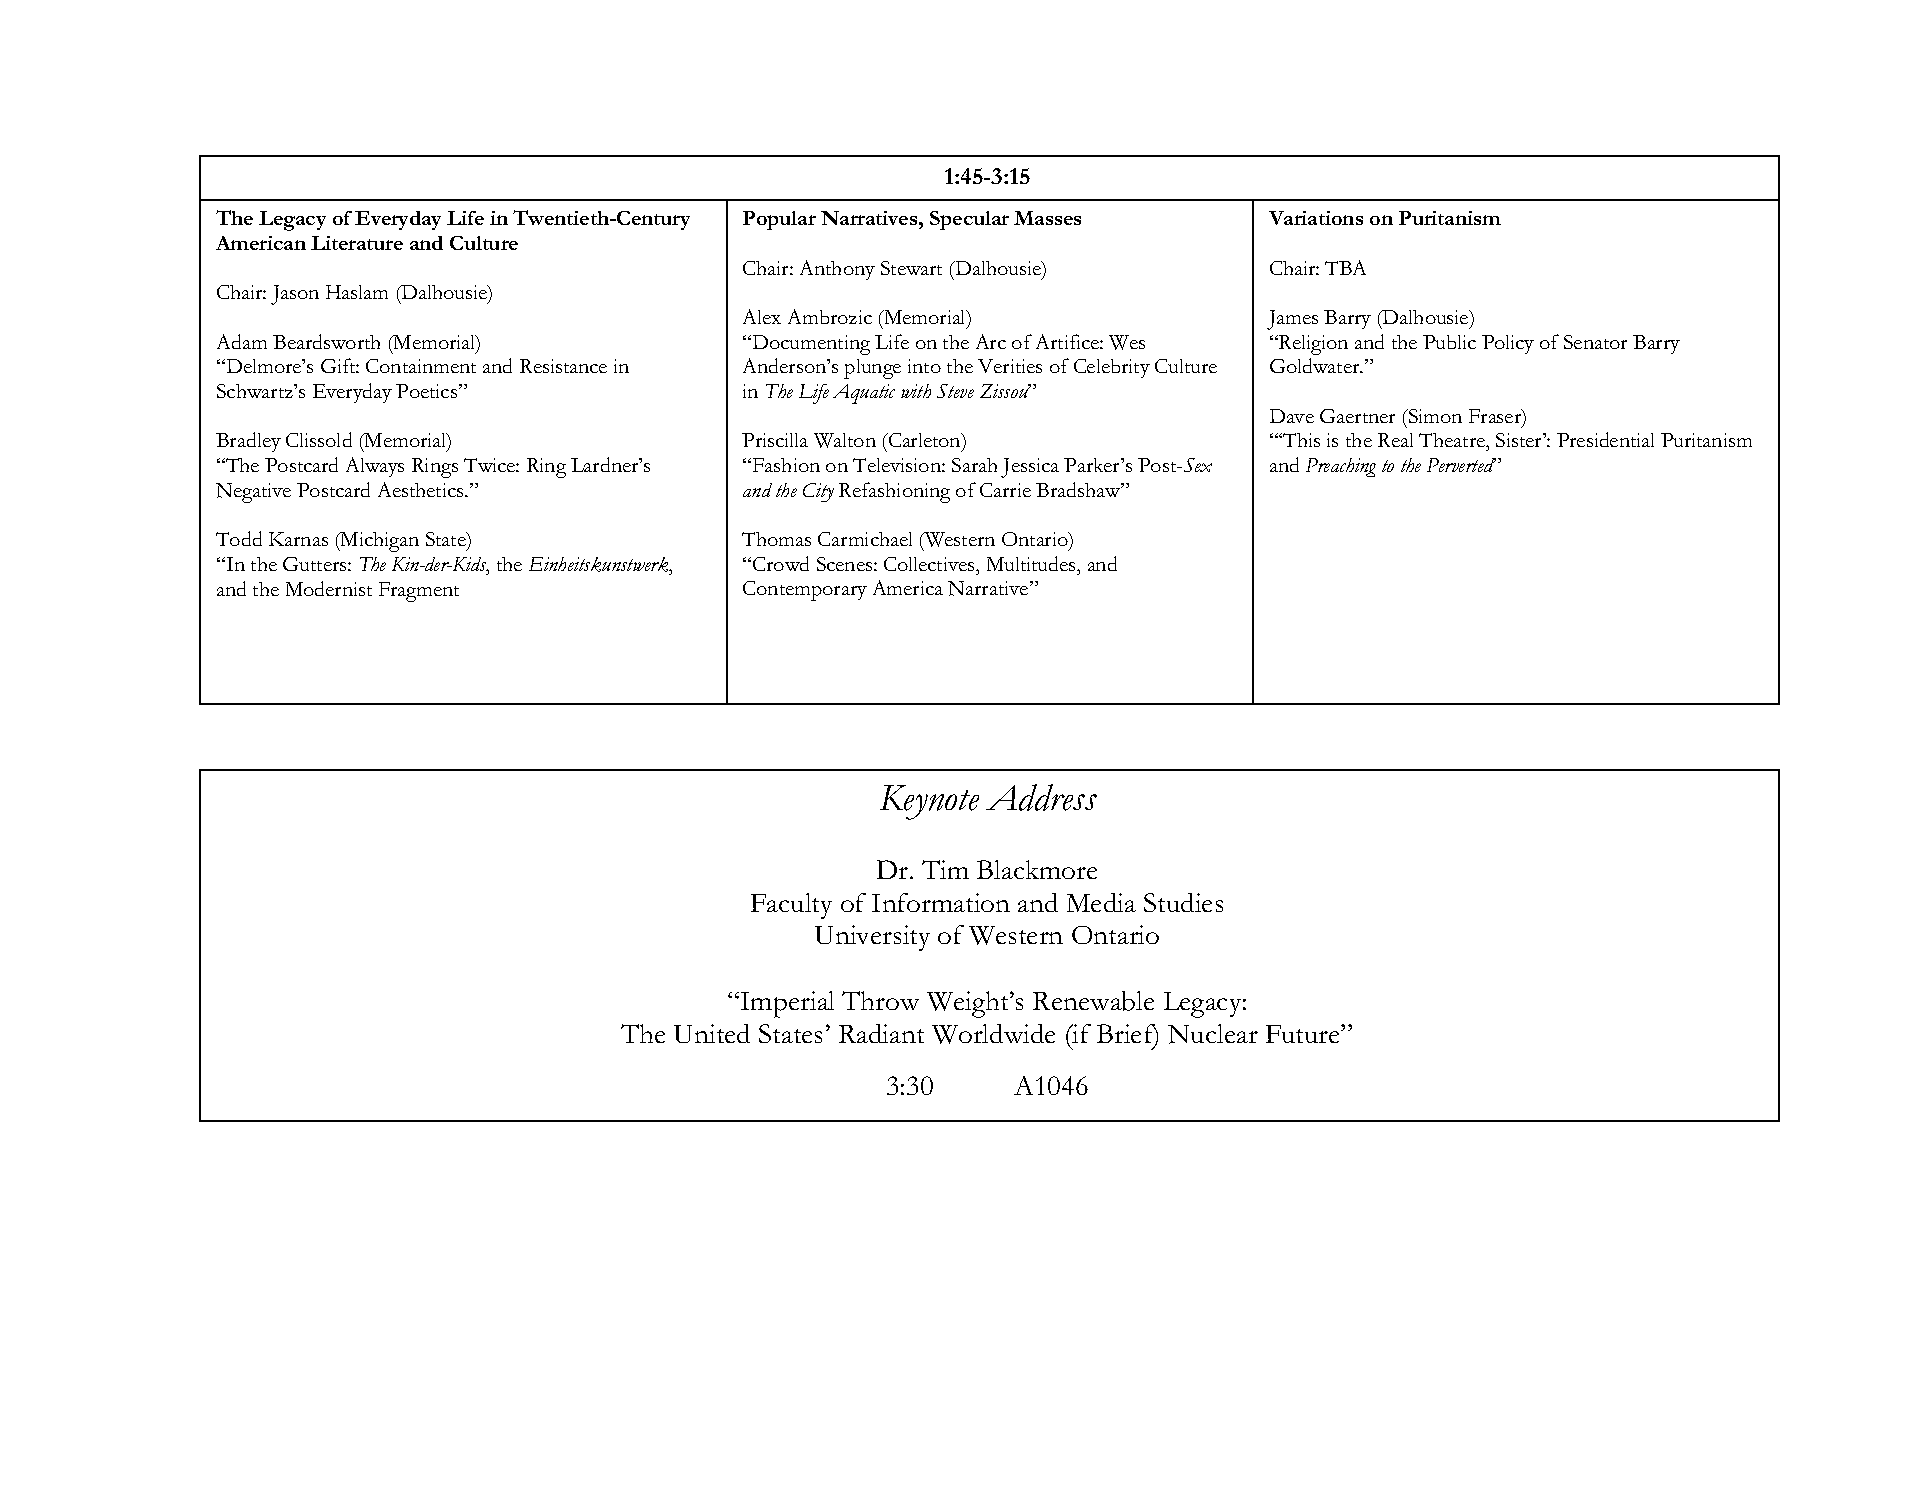  Describe the element at coordinates (1183, 902) in the screenshot. I see `Studies` at that location.
